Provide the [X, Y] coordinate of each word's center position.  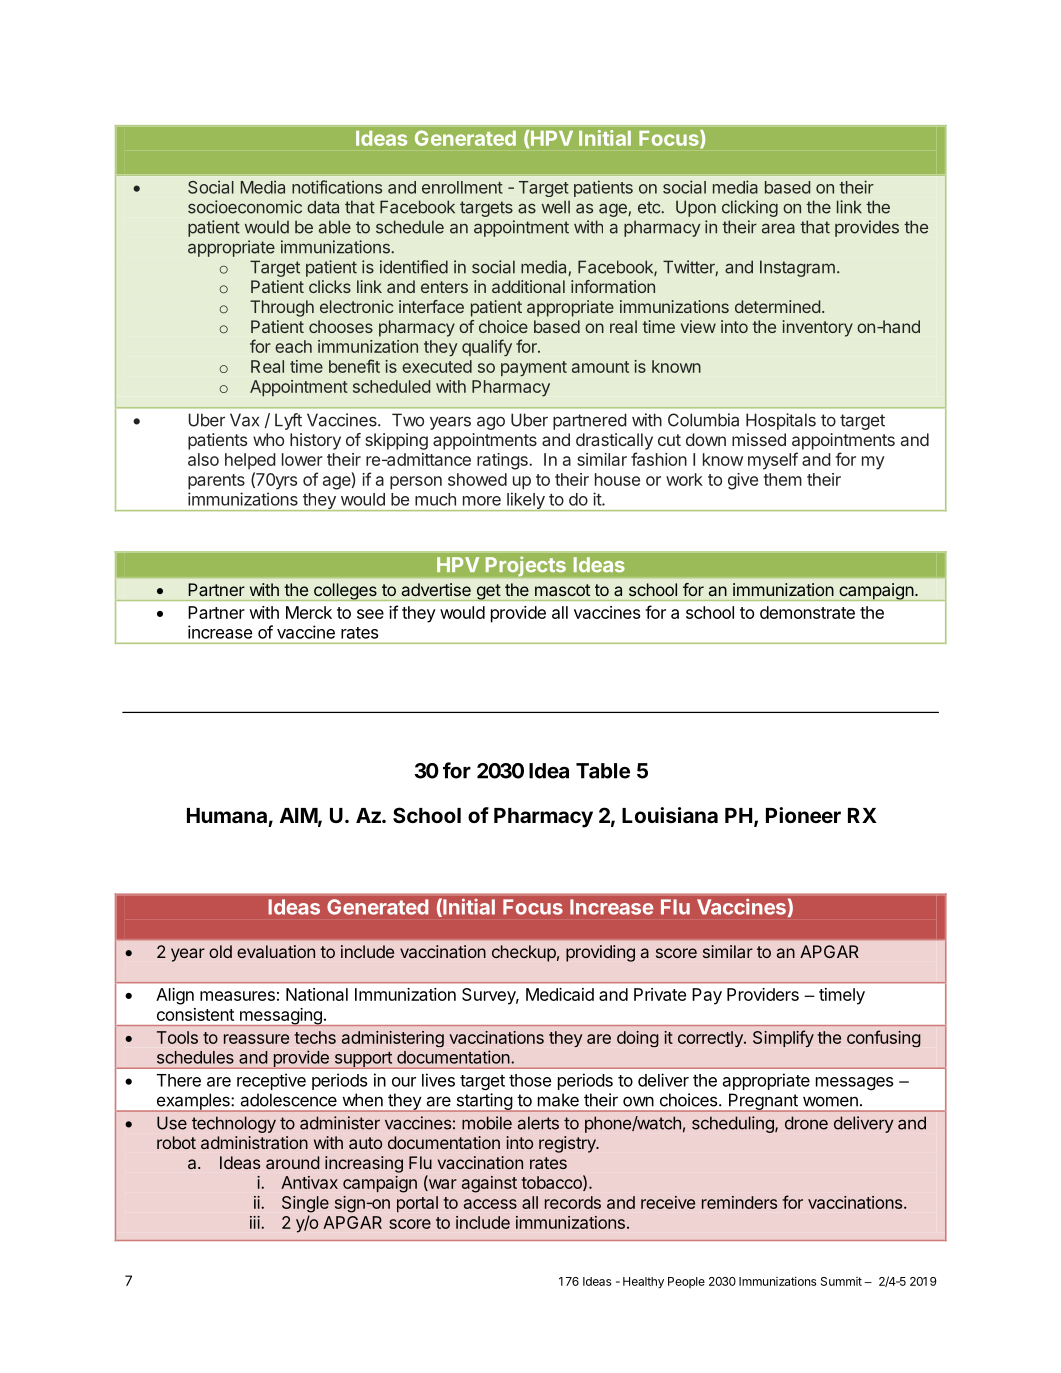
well [556, 207]
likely [526, 501]
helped [250, 461]
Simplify [783, 1038]
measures [237, 996]
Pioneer [803, 815]
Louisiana [670, 815]
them [782, 479]
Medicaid [560, 994]
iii [256, 1222]
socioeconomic [245, 207]
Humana [227, 815]
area [778, 228]
